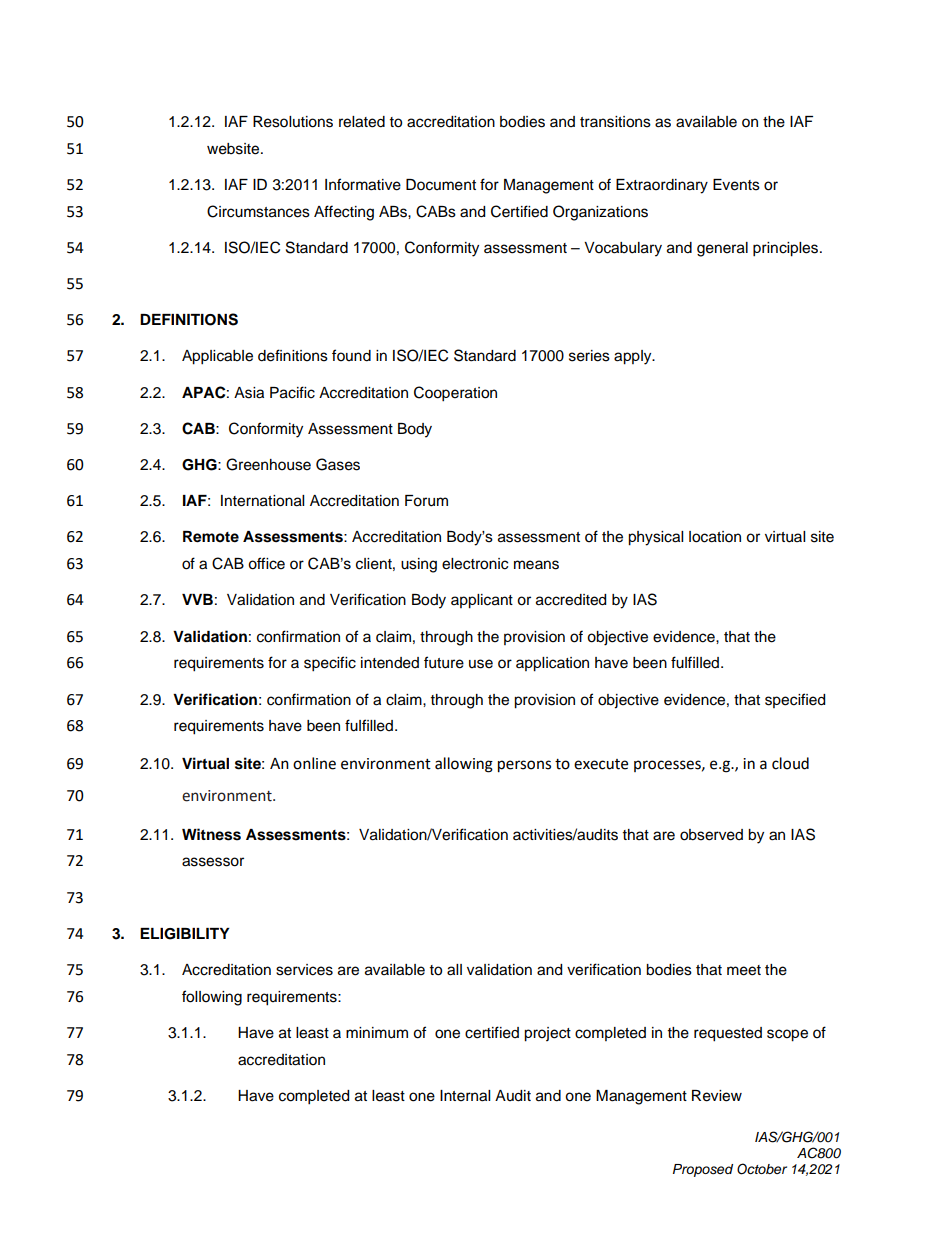  I want to click on Events, so click(736, 185).
